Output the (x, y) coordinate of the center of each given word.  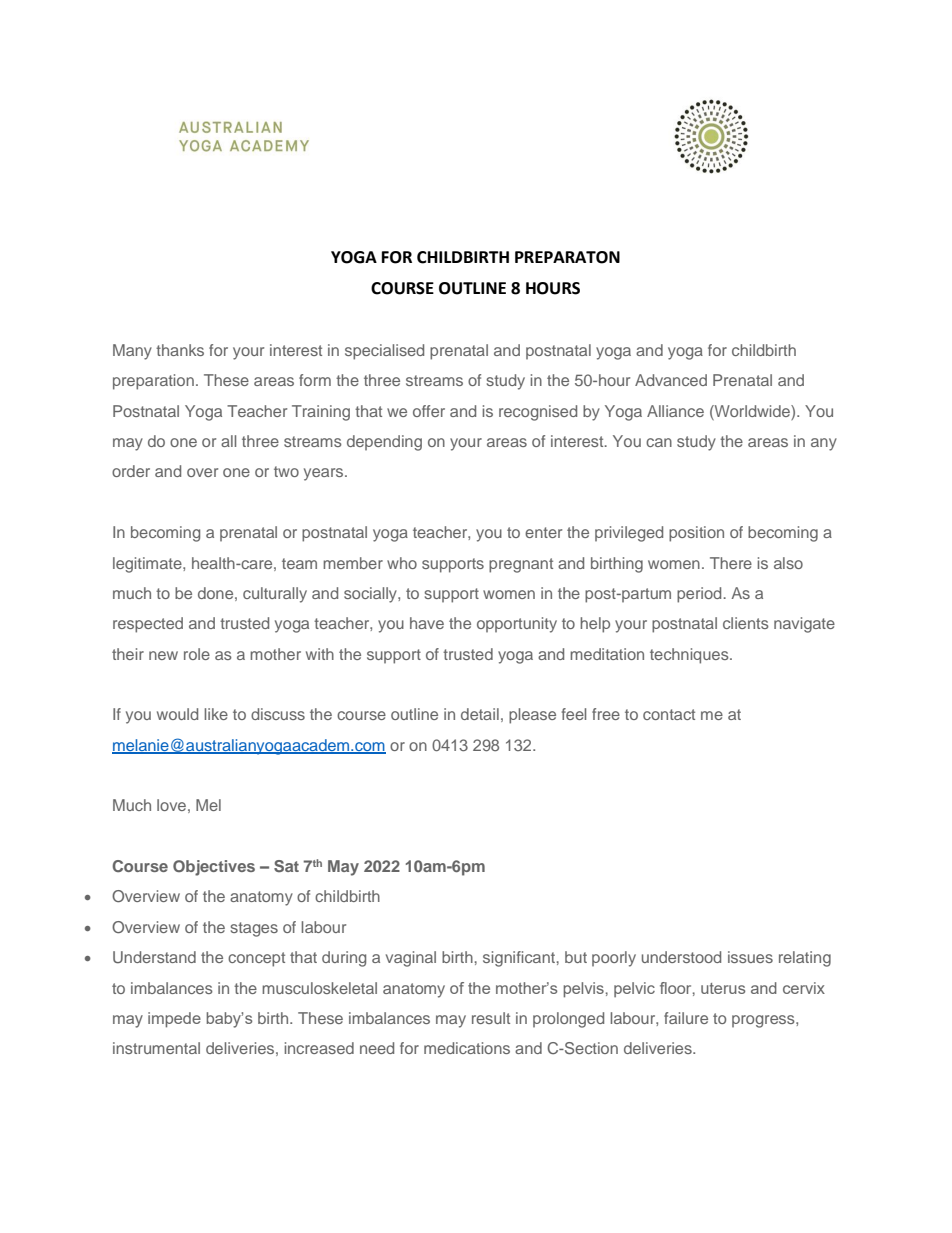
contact (669, 714)
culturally (275, 595)
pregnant (521, 565)
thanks (180, 350)
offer (429, 411)
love (171, 805)
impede (174, 1020)
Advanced (671, 380)
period (700, 595)
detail (480, 714)
